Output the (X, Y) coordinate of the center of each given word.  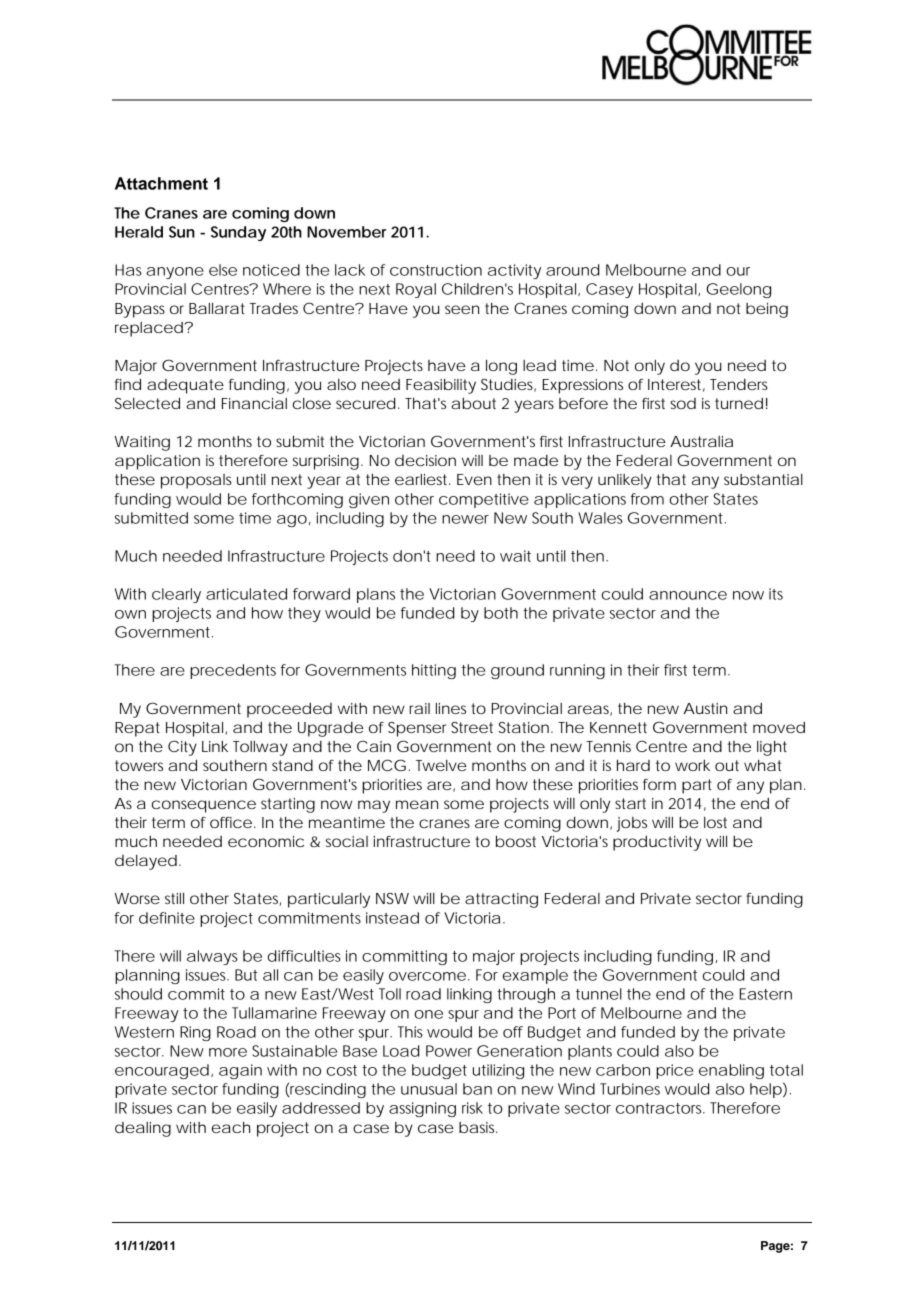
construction (436, 270)
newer (465, 519)
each (231, 1127)
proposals (196, 481)
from (647, 499)
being (767, 310)
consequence (204, 806)
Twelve (441, 765)
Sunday (238, 233)
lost (715, 822)
